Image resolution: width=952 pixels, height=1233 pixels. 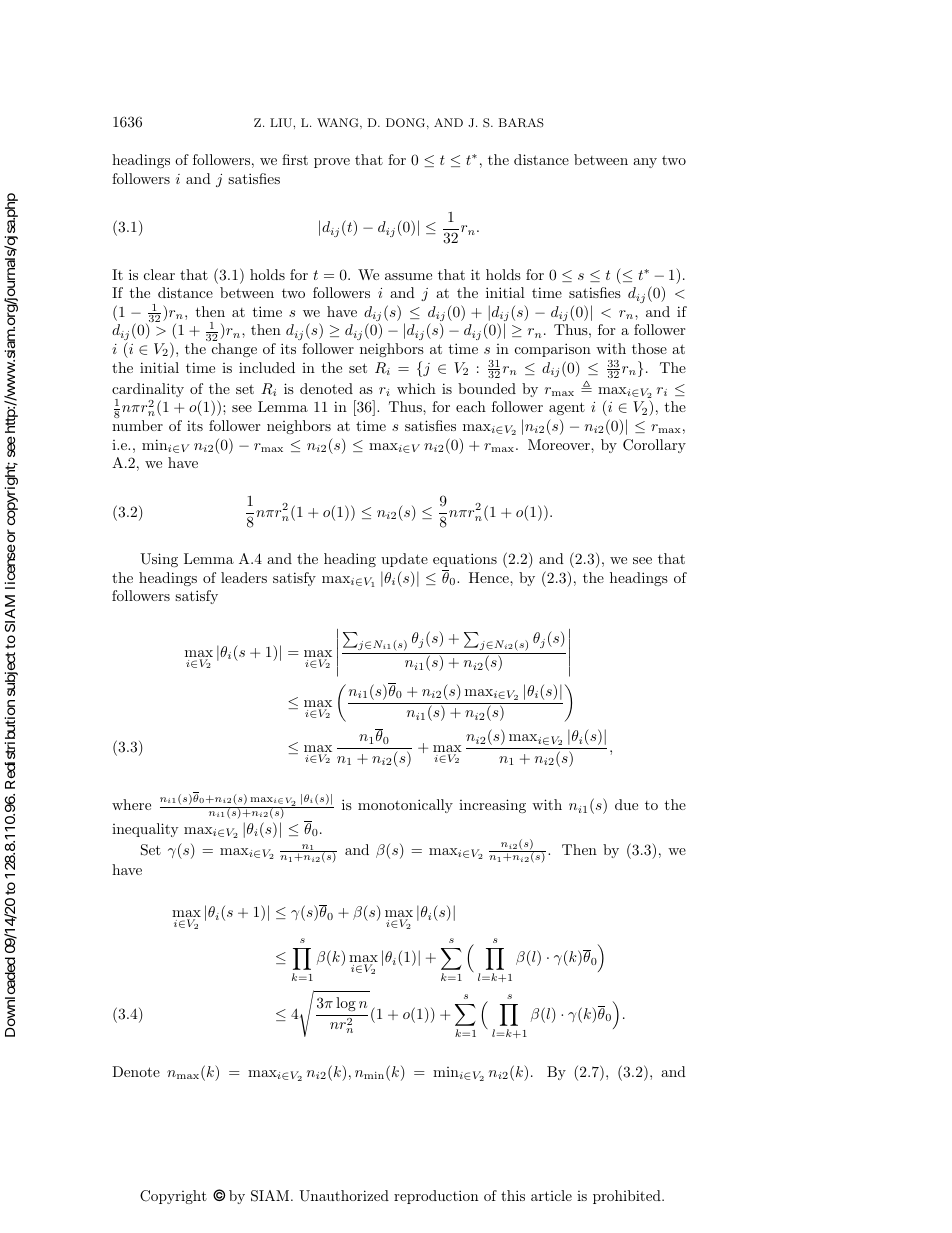 I want to click on update, so click(x=404, y=560).
